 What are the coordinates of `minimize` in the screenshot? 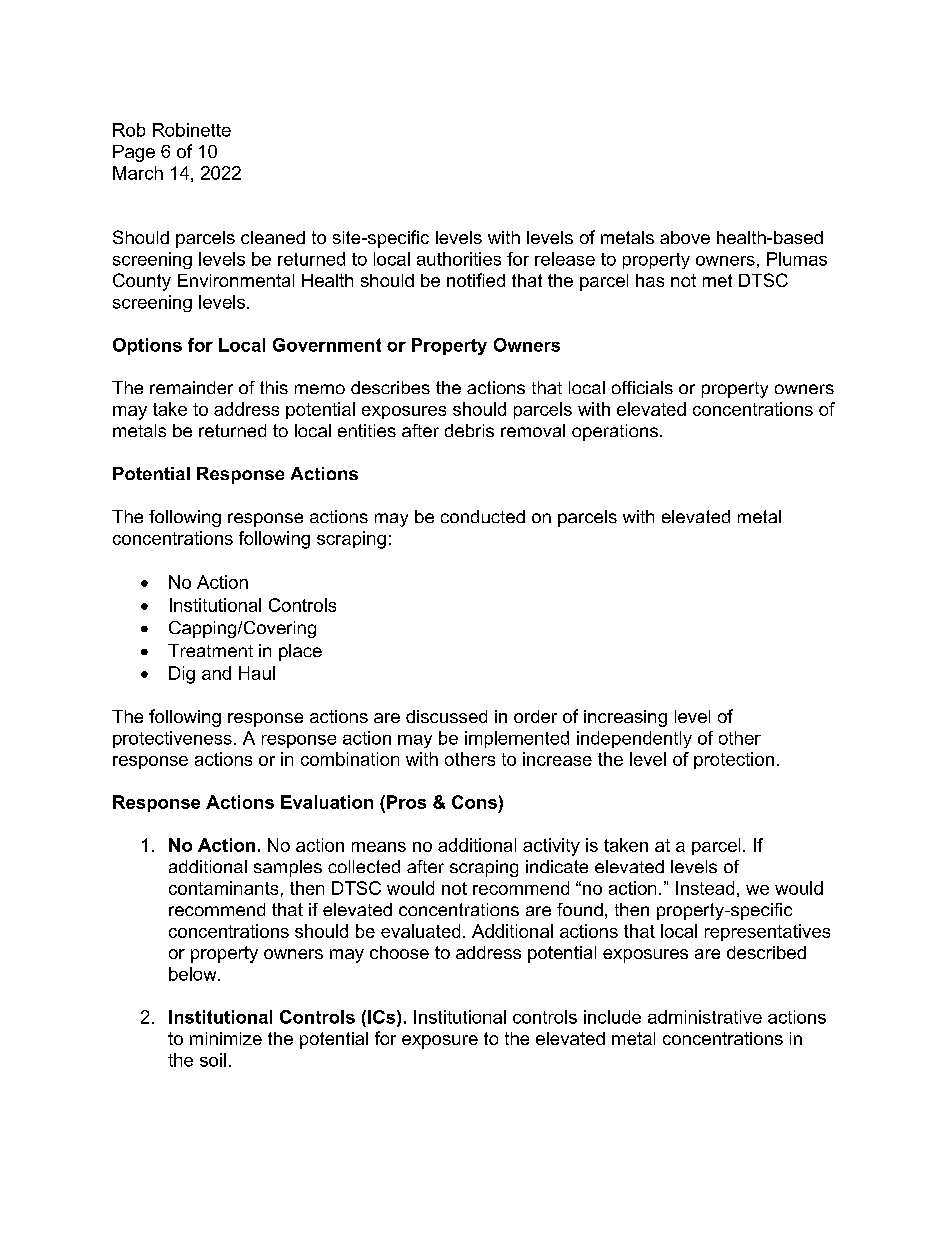 It's located at (226, 1038).
